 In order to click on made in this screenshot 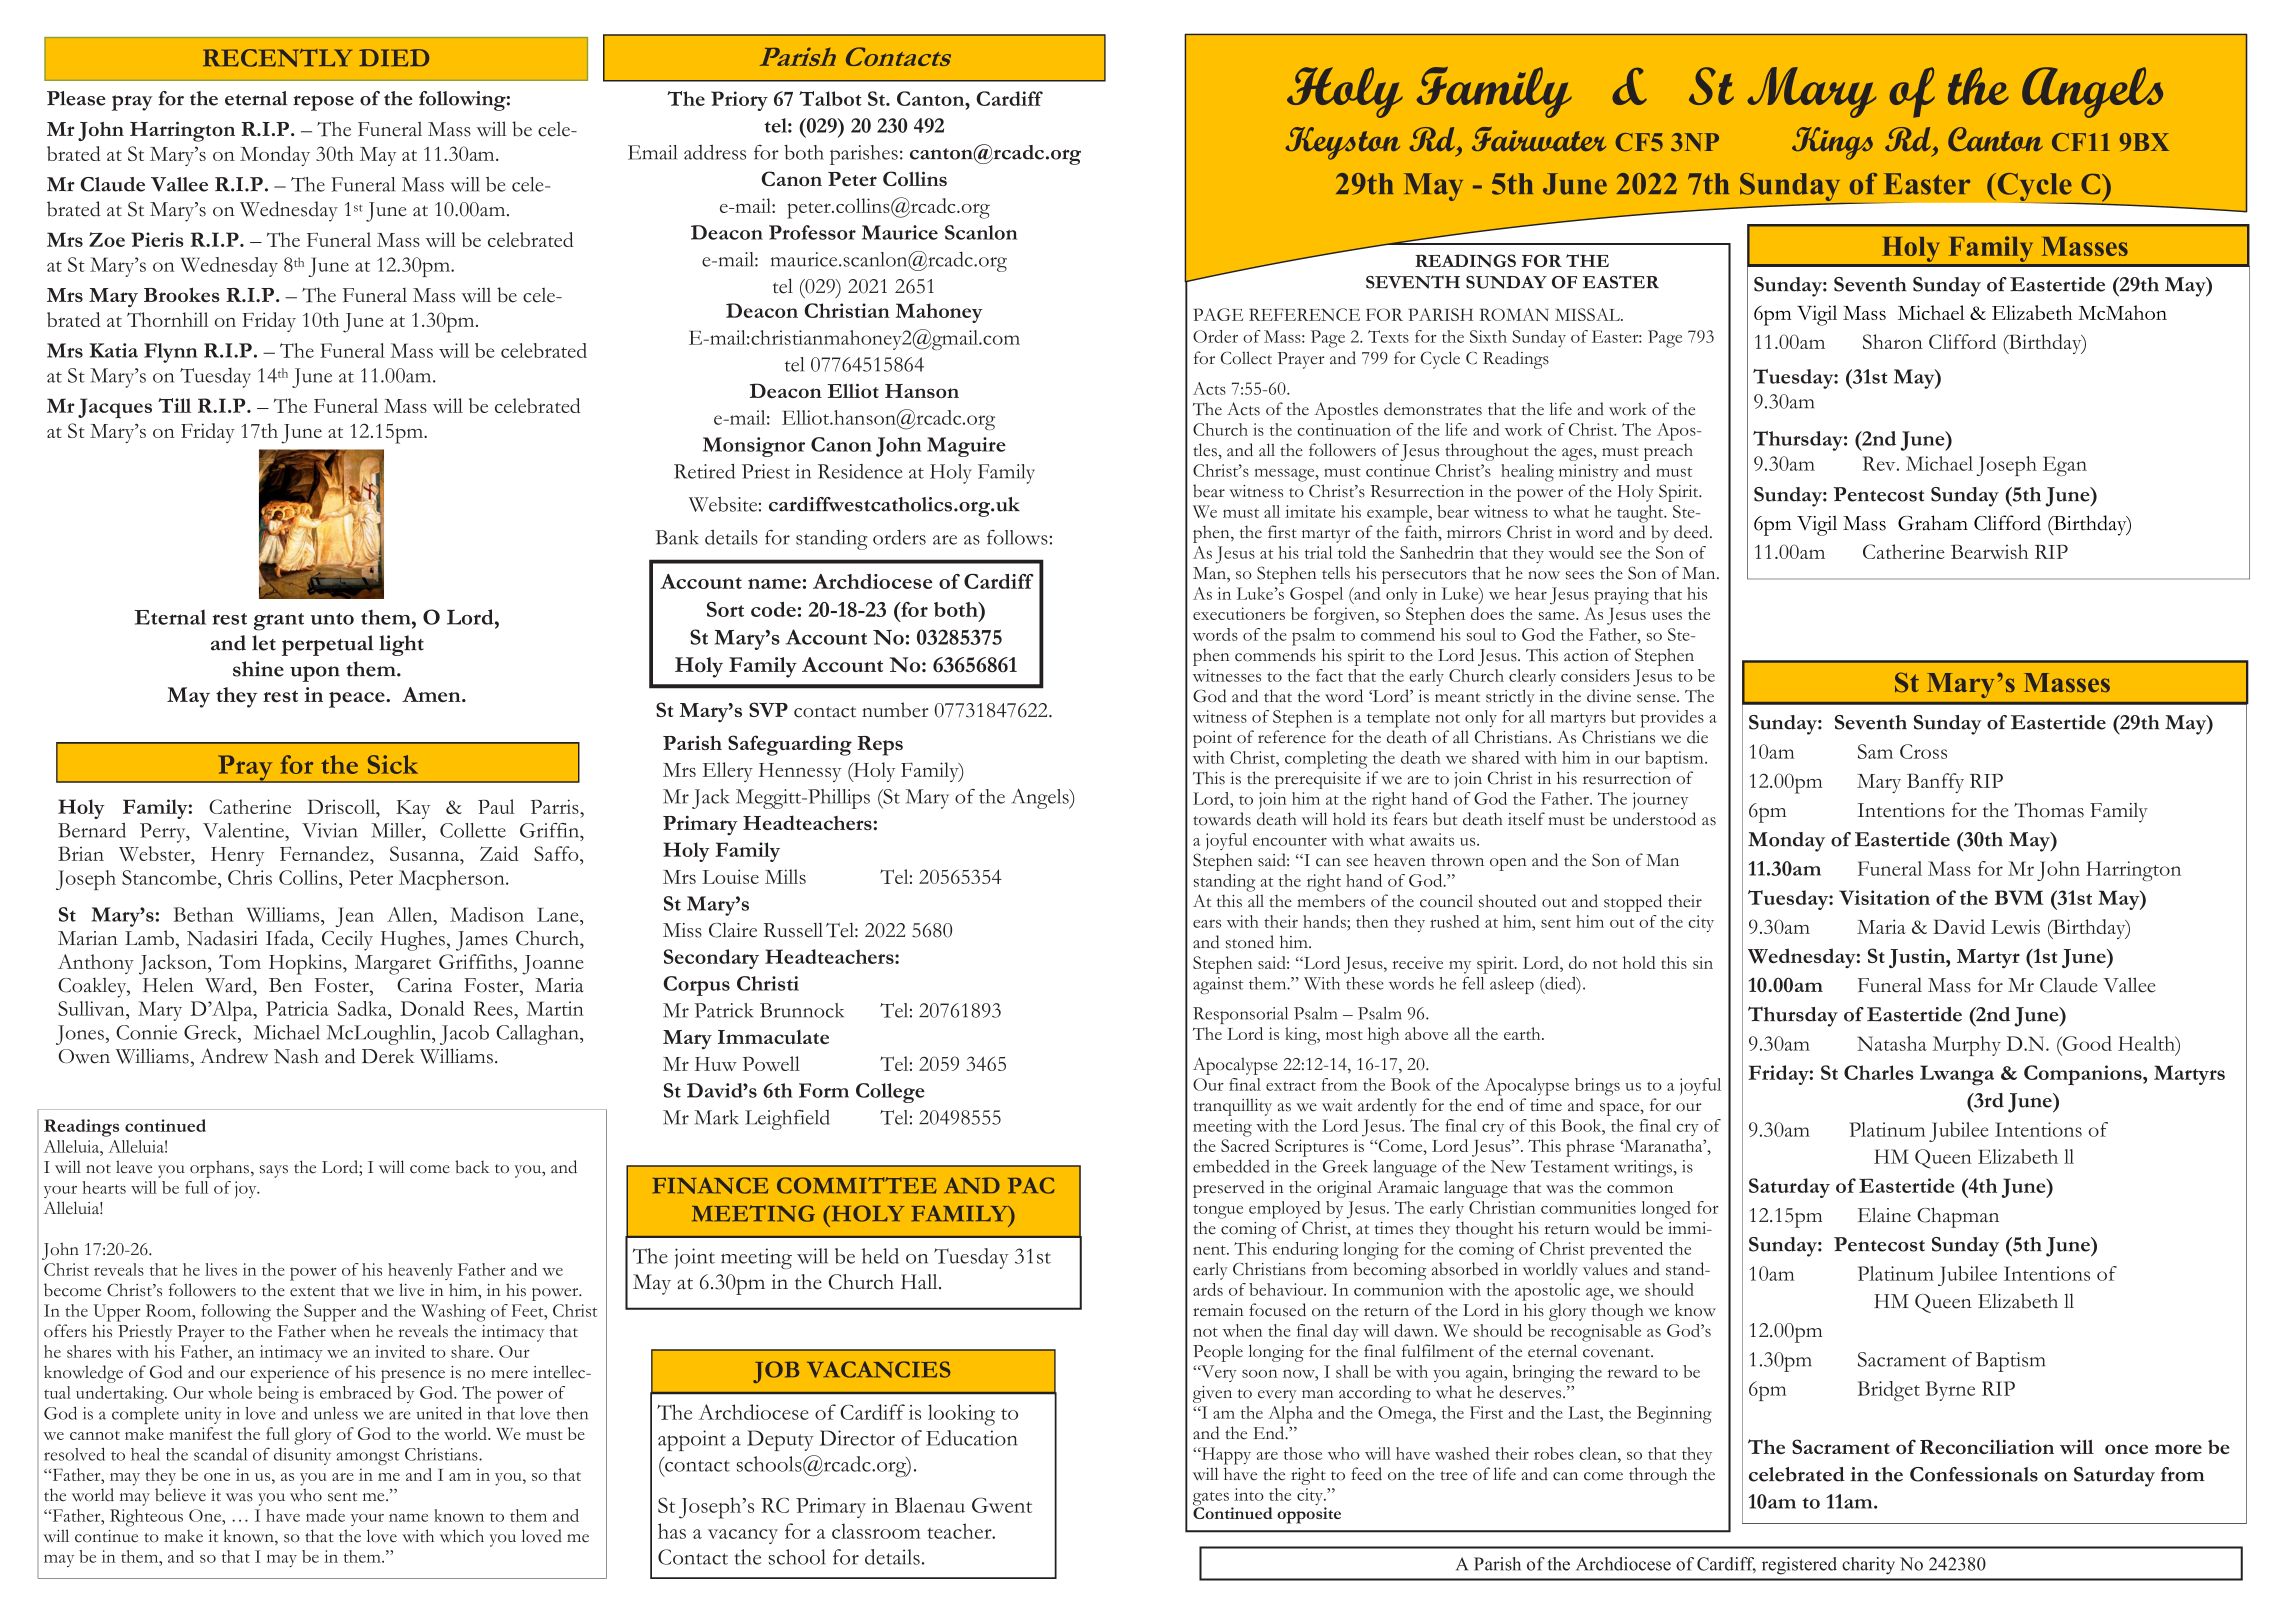, I will do `click(325, 1515)`.
